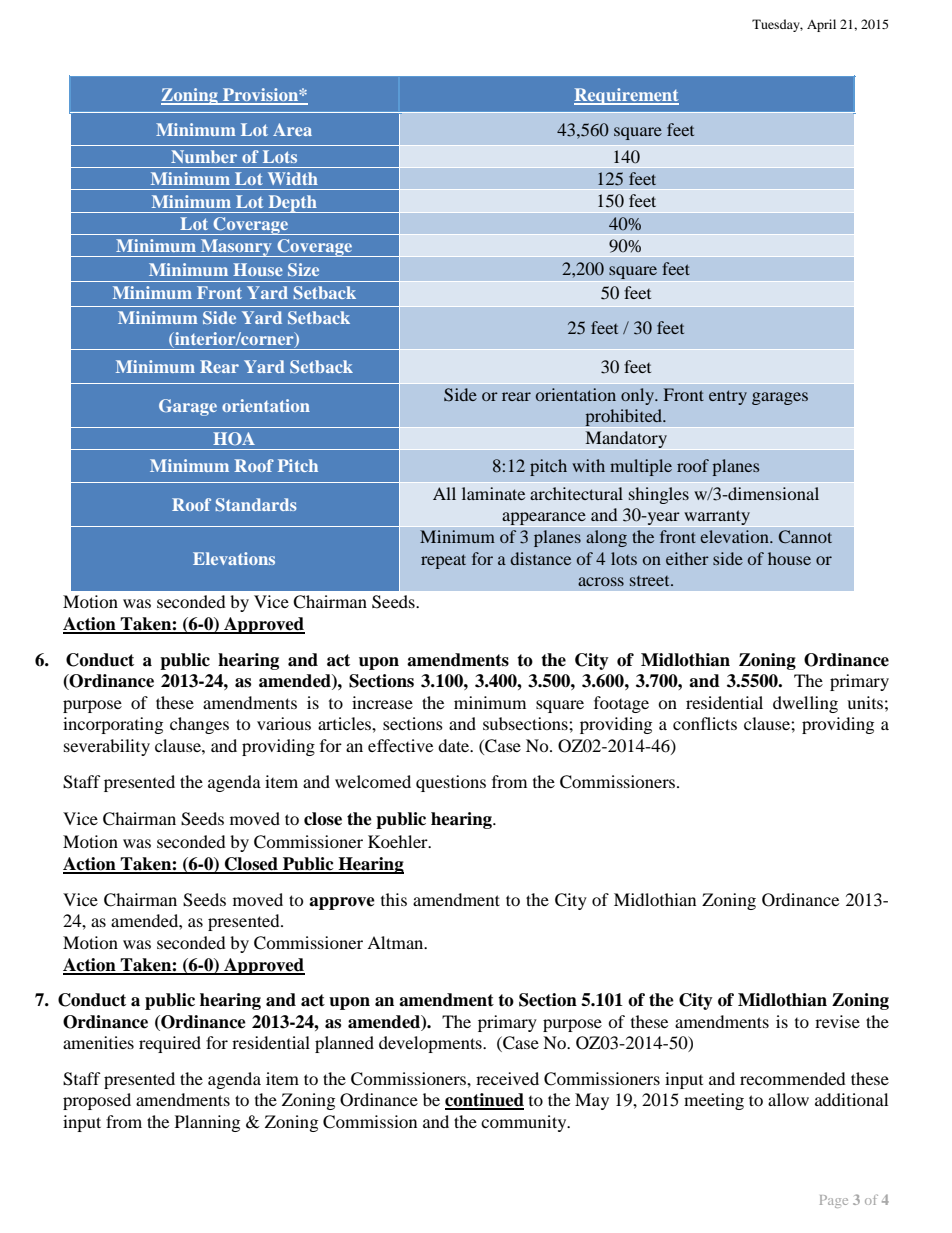 This screenshot has width=952, height=1233. I want to click on community, so click(525, 1123).
